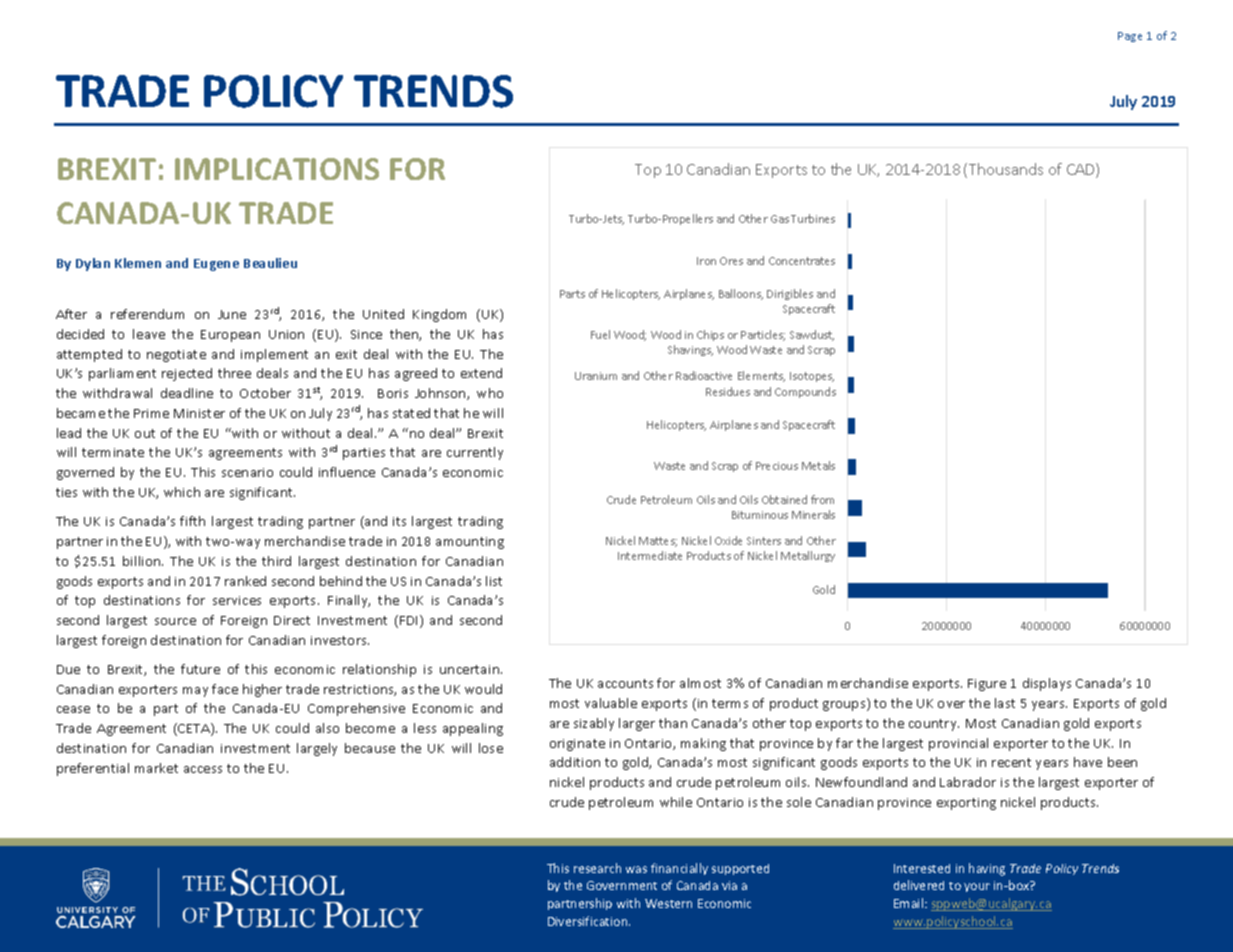 Image resolution: width=1233 pixels, height=952 pixels. I want to click on IMPLICATIONS, so click(277, 169).
